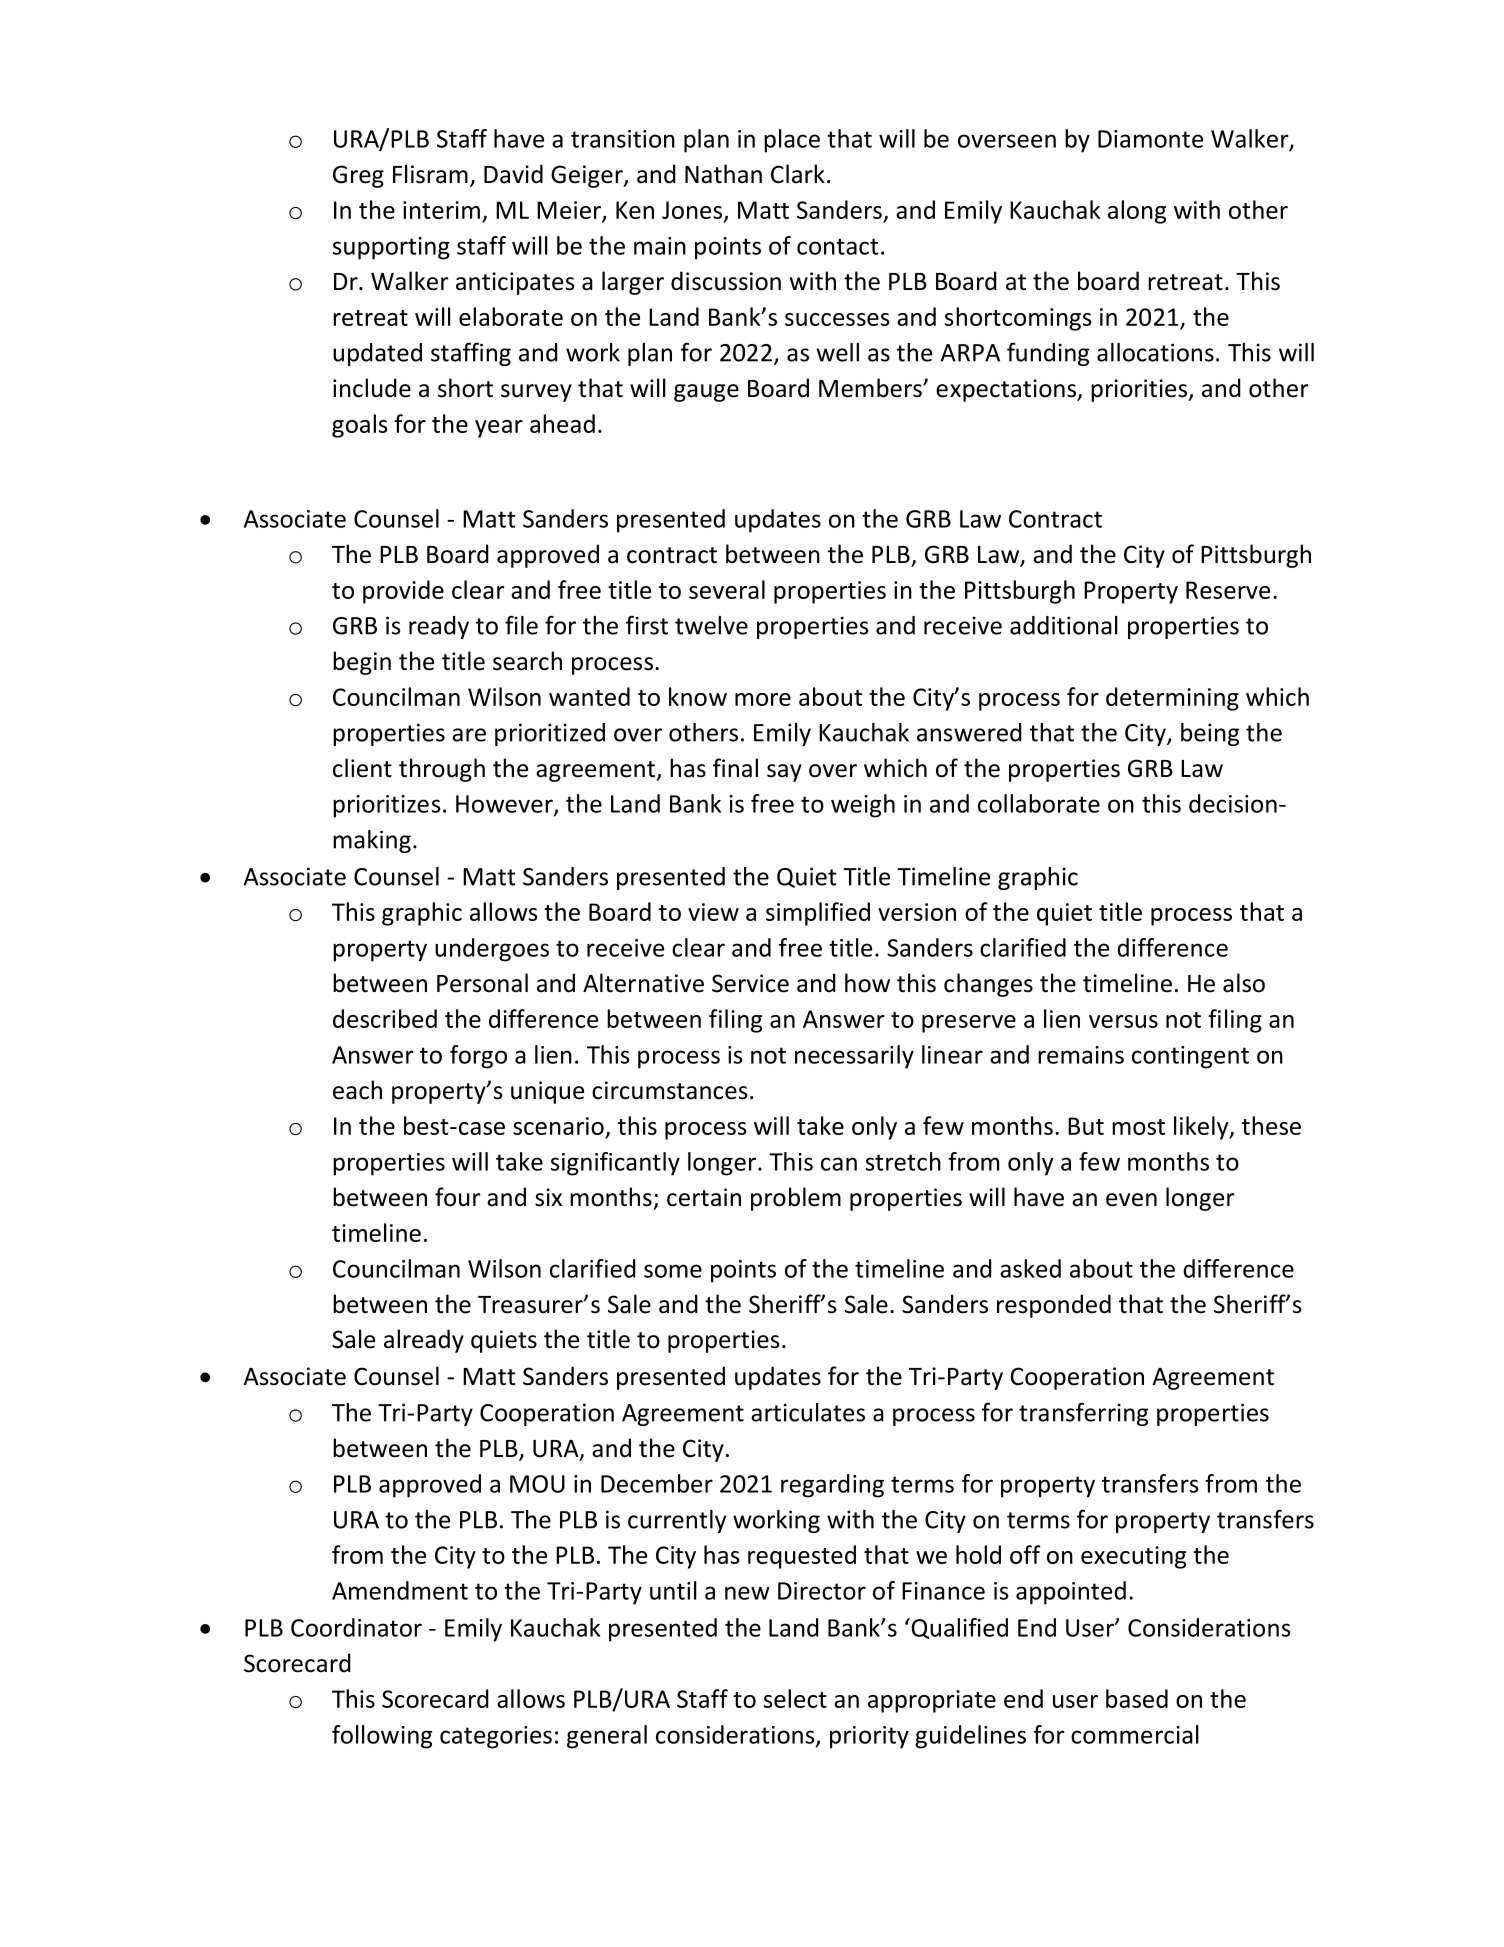  I want to click on simplified, so click(818, 914).
